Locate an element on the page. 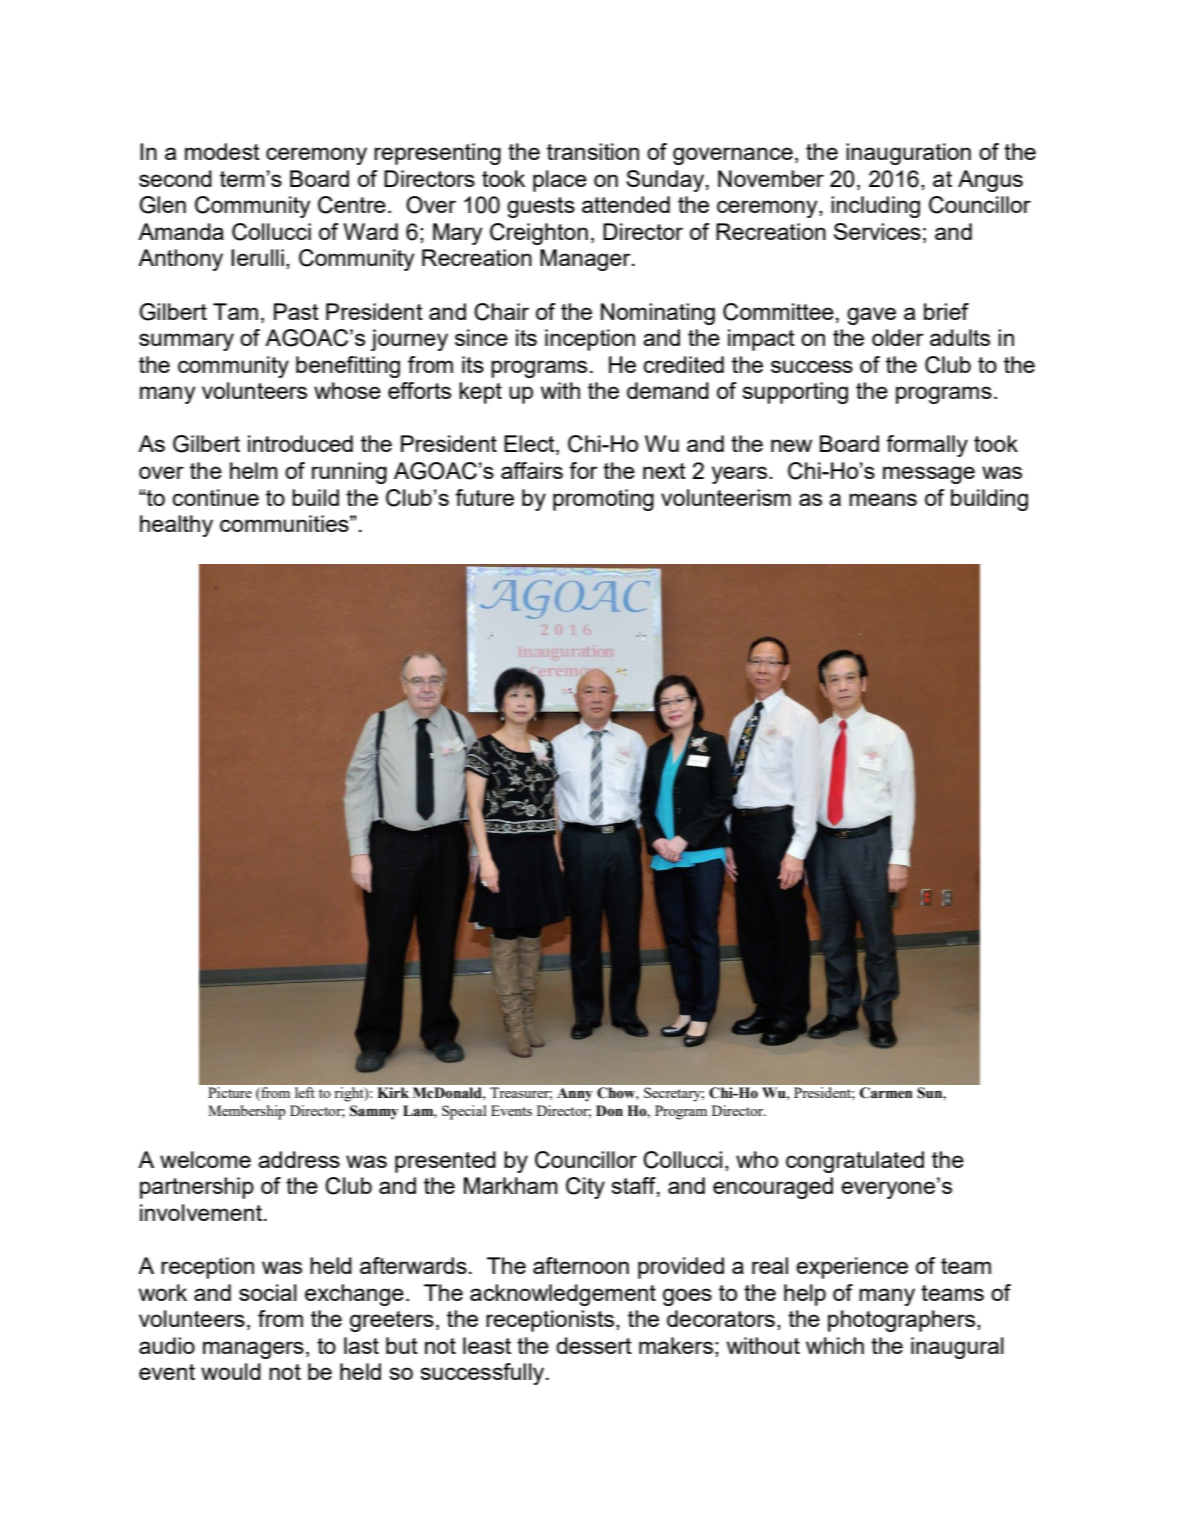 This document has height=1526, width=1179. promoting is located at coordinates (603, 500).
